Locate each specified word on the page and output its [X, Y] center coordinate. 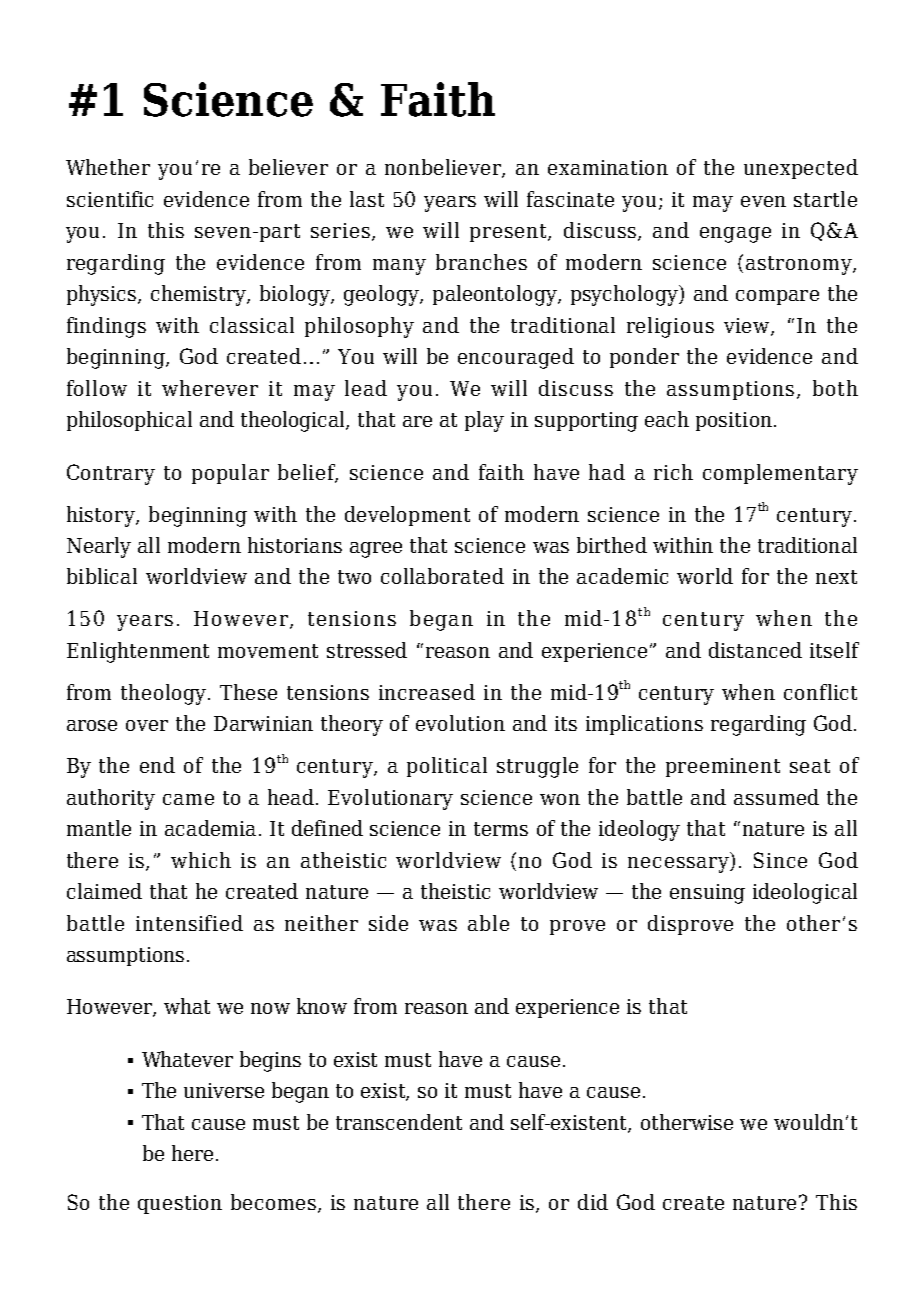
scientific [110, 199]
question [180, 1204]
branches [481, 262]
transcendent [399, 1122]
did [593, 1202]
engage [735, 235]
